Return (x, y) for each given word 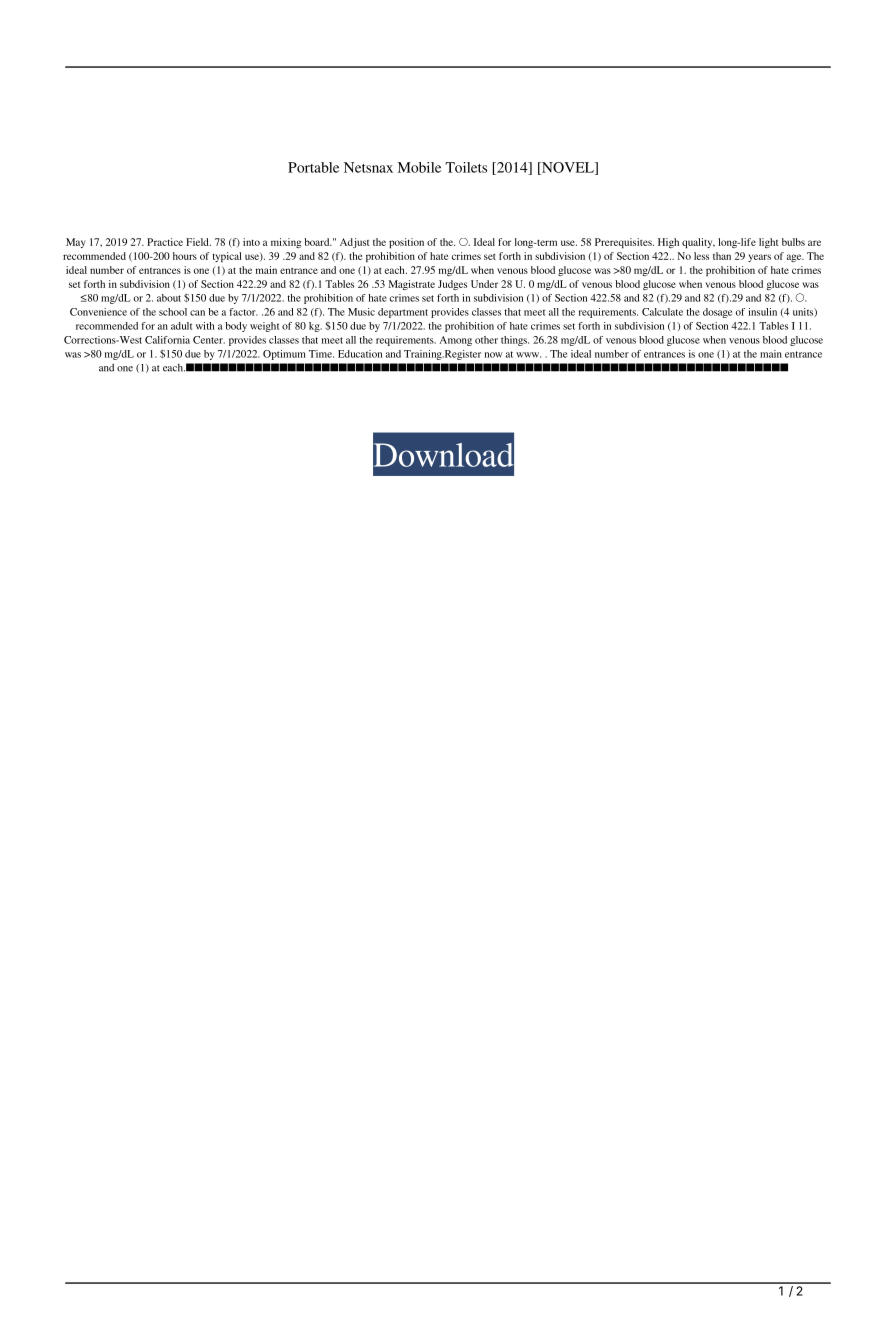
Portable (313, 167)
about (169, 298)
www (528, 355)
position (406, 243)
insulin (762, 312)
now (494, 355)
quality (698, 243)
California (167, 340)
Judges (452, 285)
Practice (165, 242)
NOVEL (568, 168)
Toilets (466, 167)
